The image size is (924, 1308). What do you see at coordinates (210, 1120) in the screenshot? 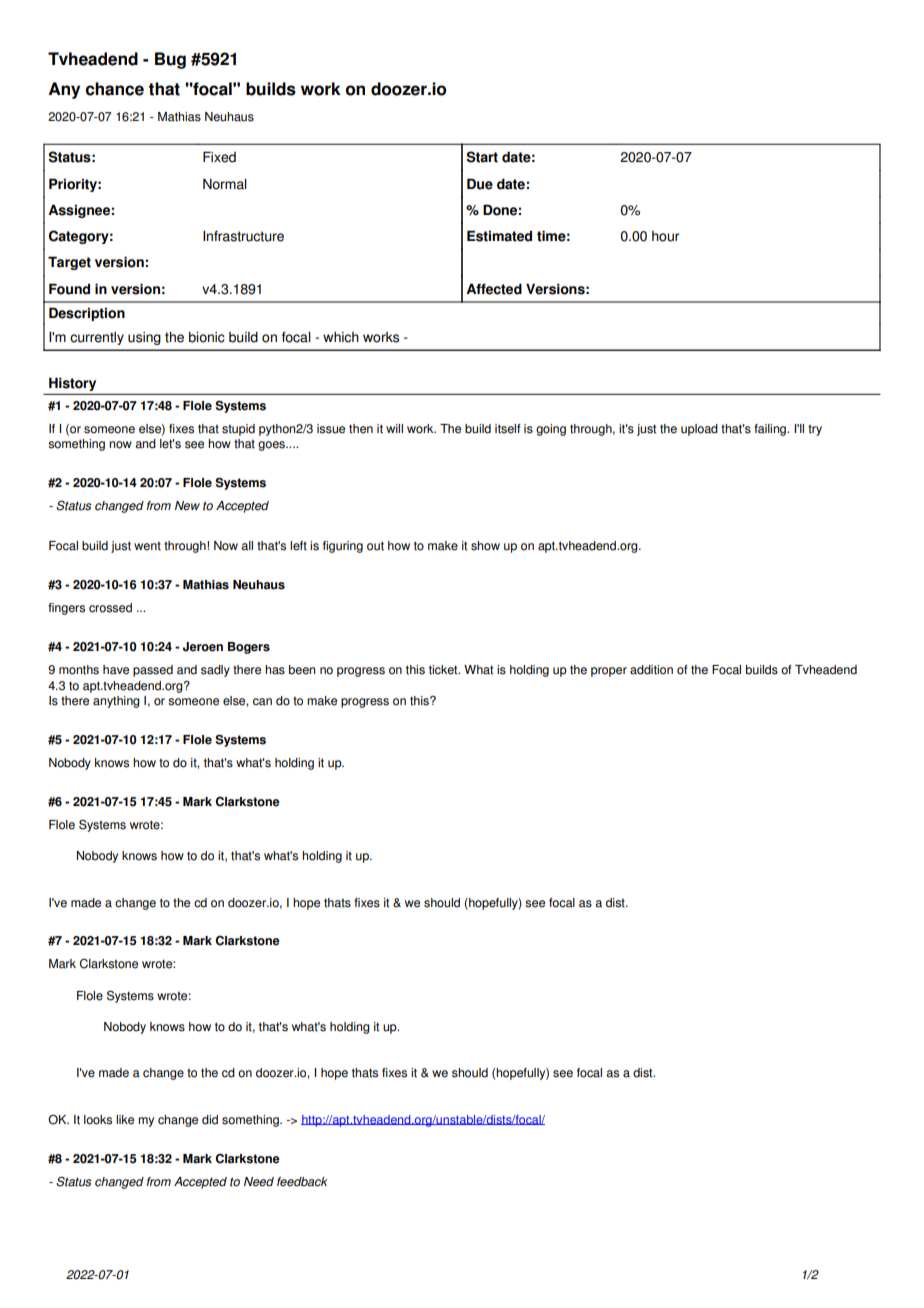
I see `did` at bounding box center [210, 1120].
